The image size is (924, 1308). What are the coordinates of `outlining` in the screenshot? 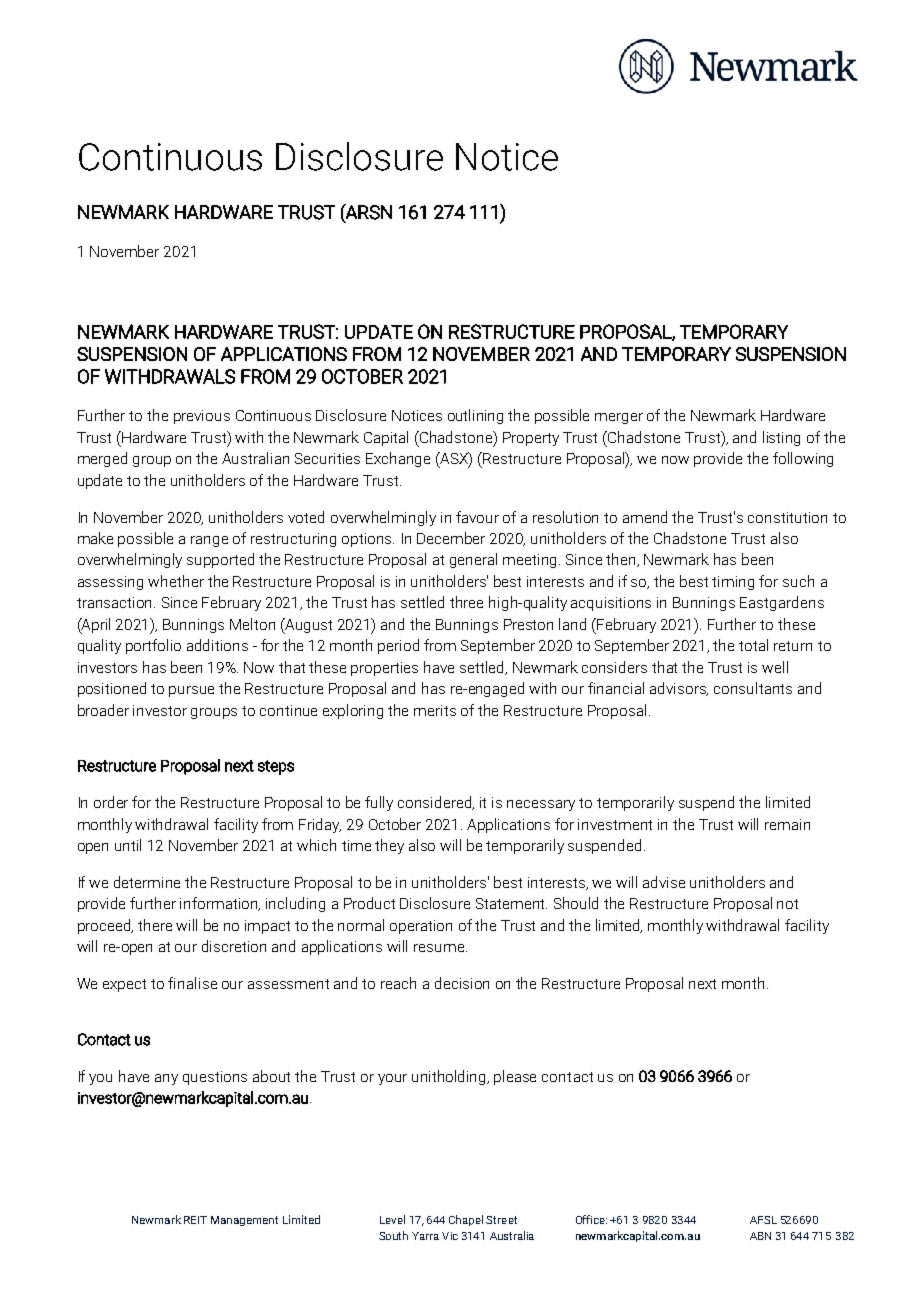 It's located at (475, 416).
